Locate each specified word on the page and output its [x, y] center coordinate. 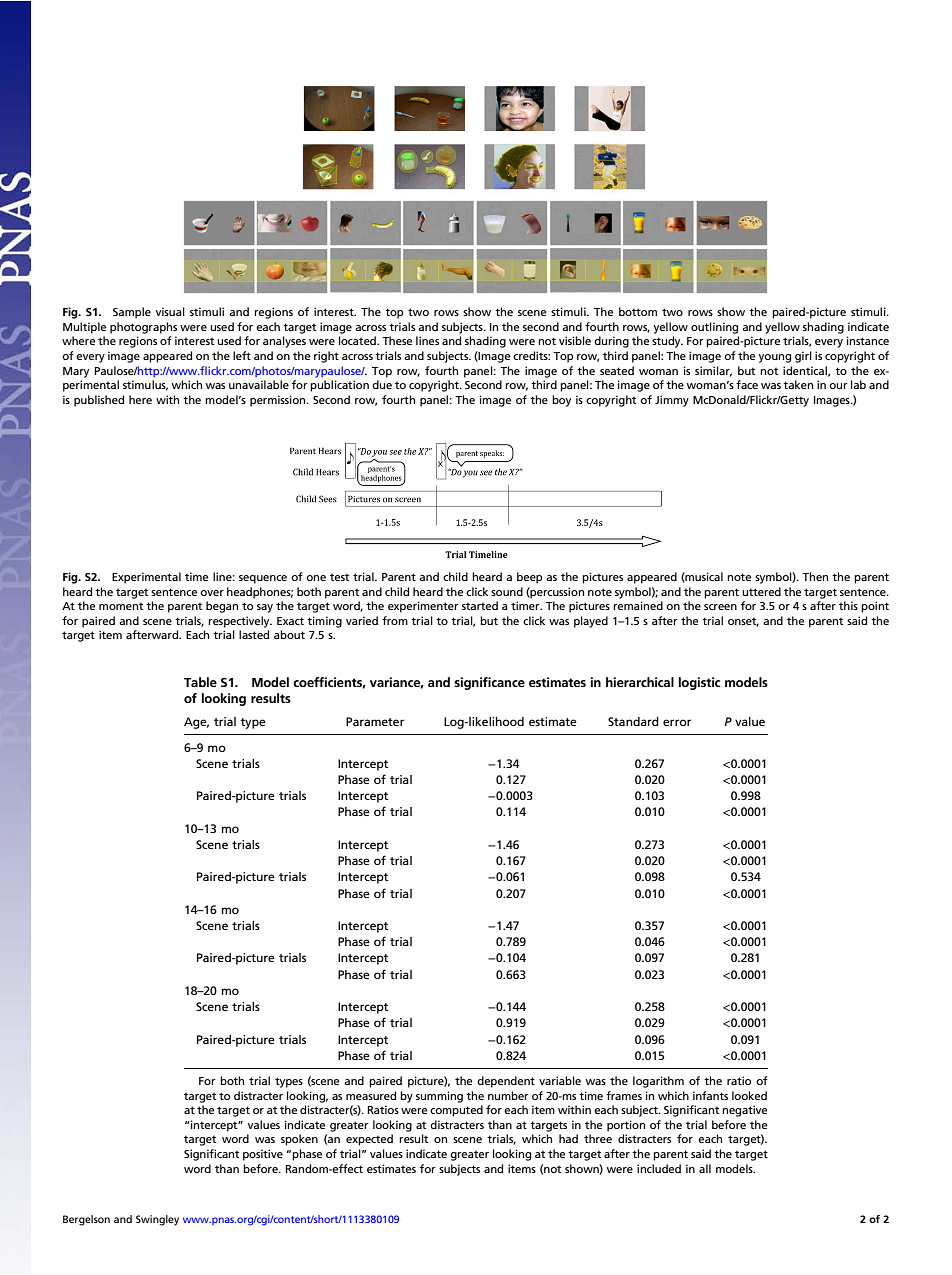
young [775, 358]
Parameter [375, 721]
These [397, 340]
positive [263, 1155]
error [677, 722]
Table [200, 682]
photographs [143, 328]
